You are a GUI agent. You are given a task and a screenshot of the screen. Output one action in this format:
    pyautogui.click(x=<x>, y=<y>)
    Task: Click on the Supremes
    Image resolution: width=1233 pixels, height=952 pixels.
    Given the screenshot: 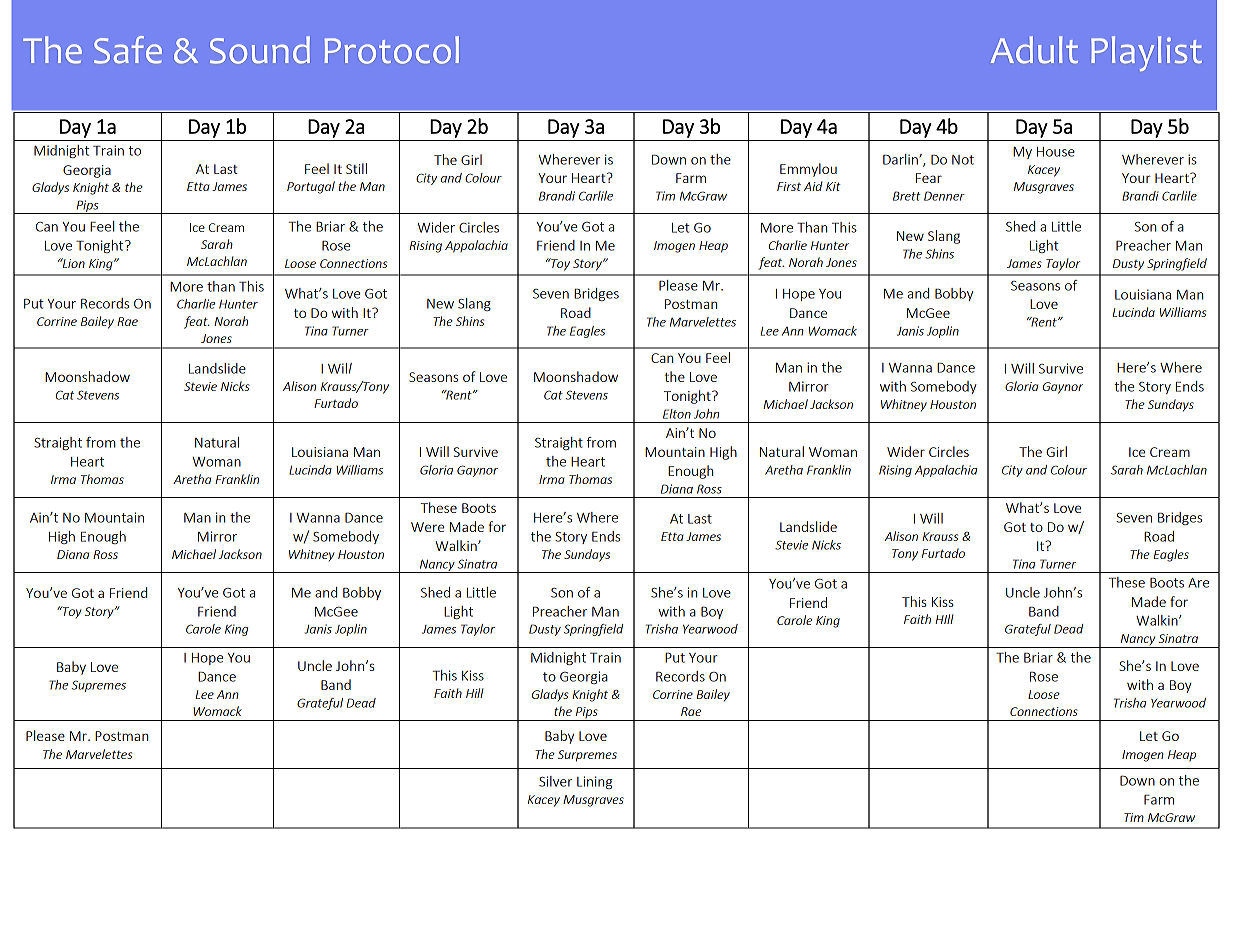 What is the action you would take?
    pyautogui.click(x=98, y=686)
